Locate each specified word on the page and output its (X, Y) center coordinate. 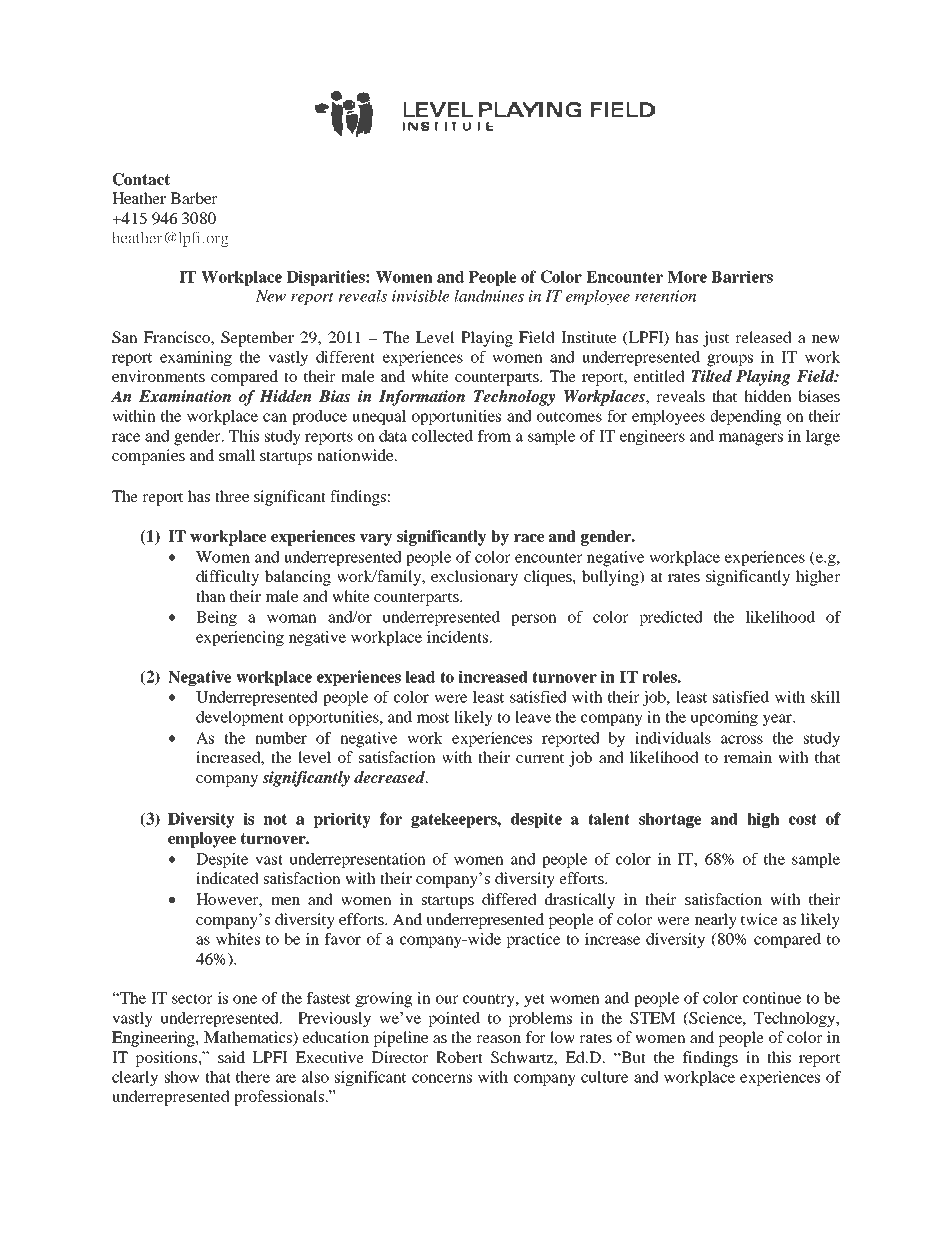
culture (604, 1077)
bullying (611, 578)
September (257, 339)
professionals (280, 1098)
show (182, 1077)
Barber (194, 198)
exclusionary (474, 578)
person (534, 620)
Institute (588, 337)
